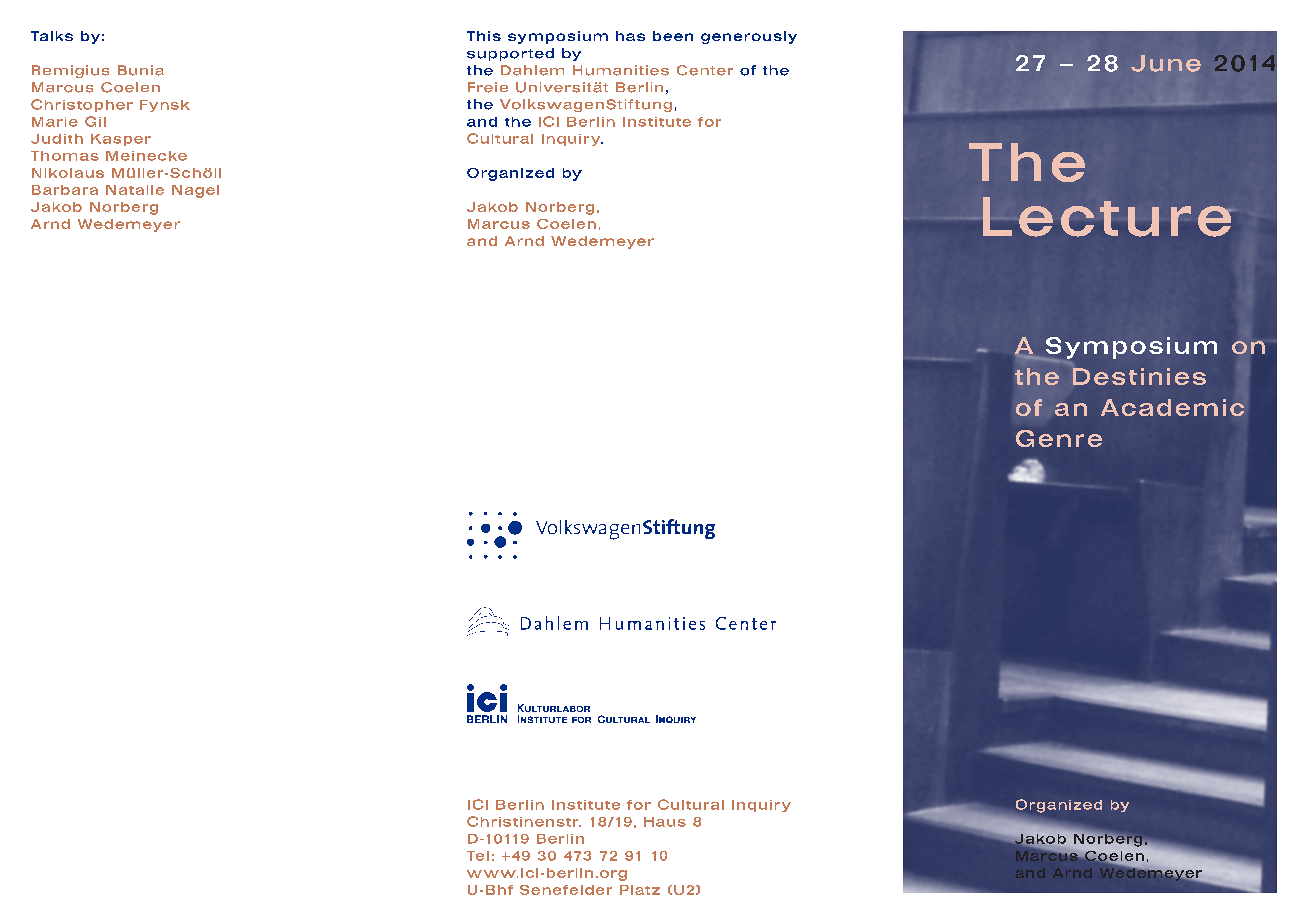 The width and height of the screenshot is (1308, 924). What do you see at coordinates (1059, 438) in the screenshot?
I see `Genre` at bounding box center [1059, 438].
